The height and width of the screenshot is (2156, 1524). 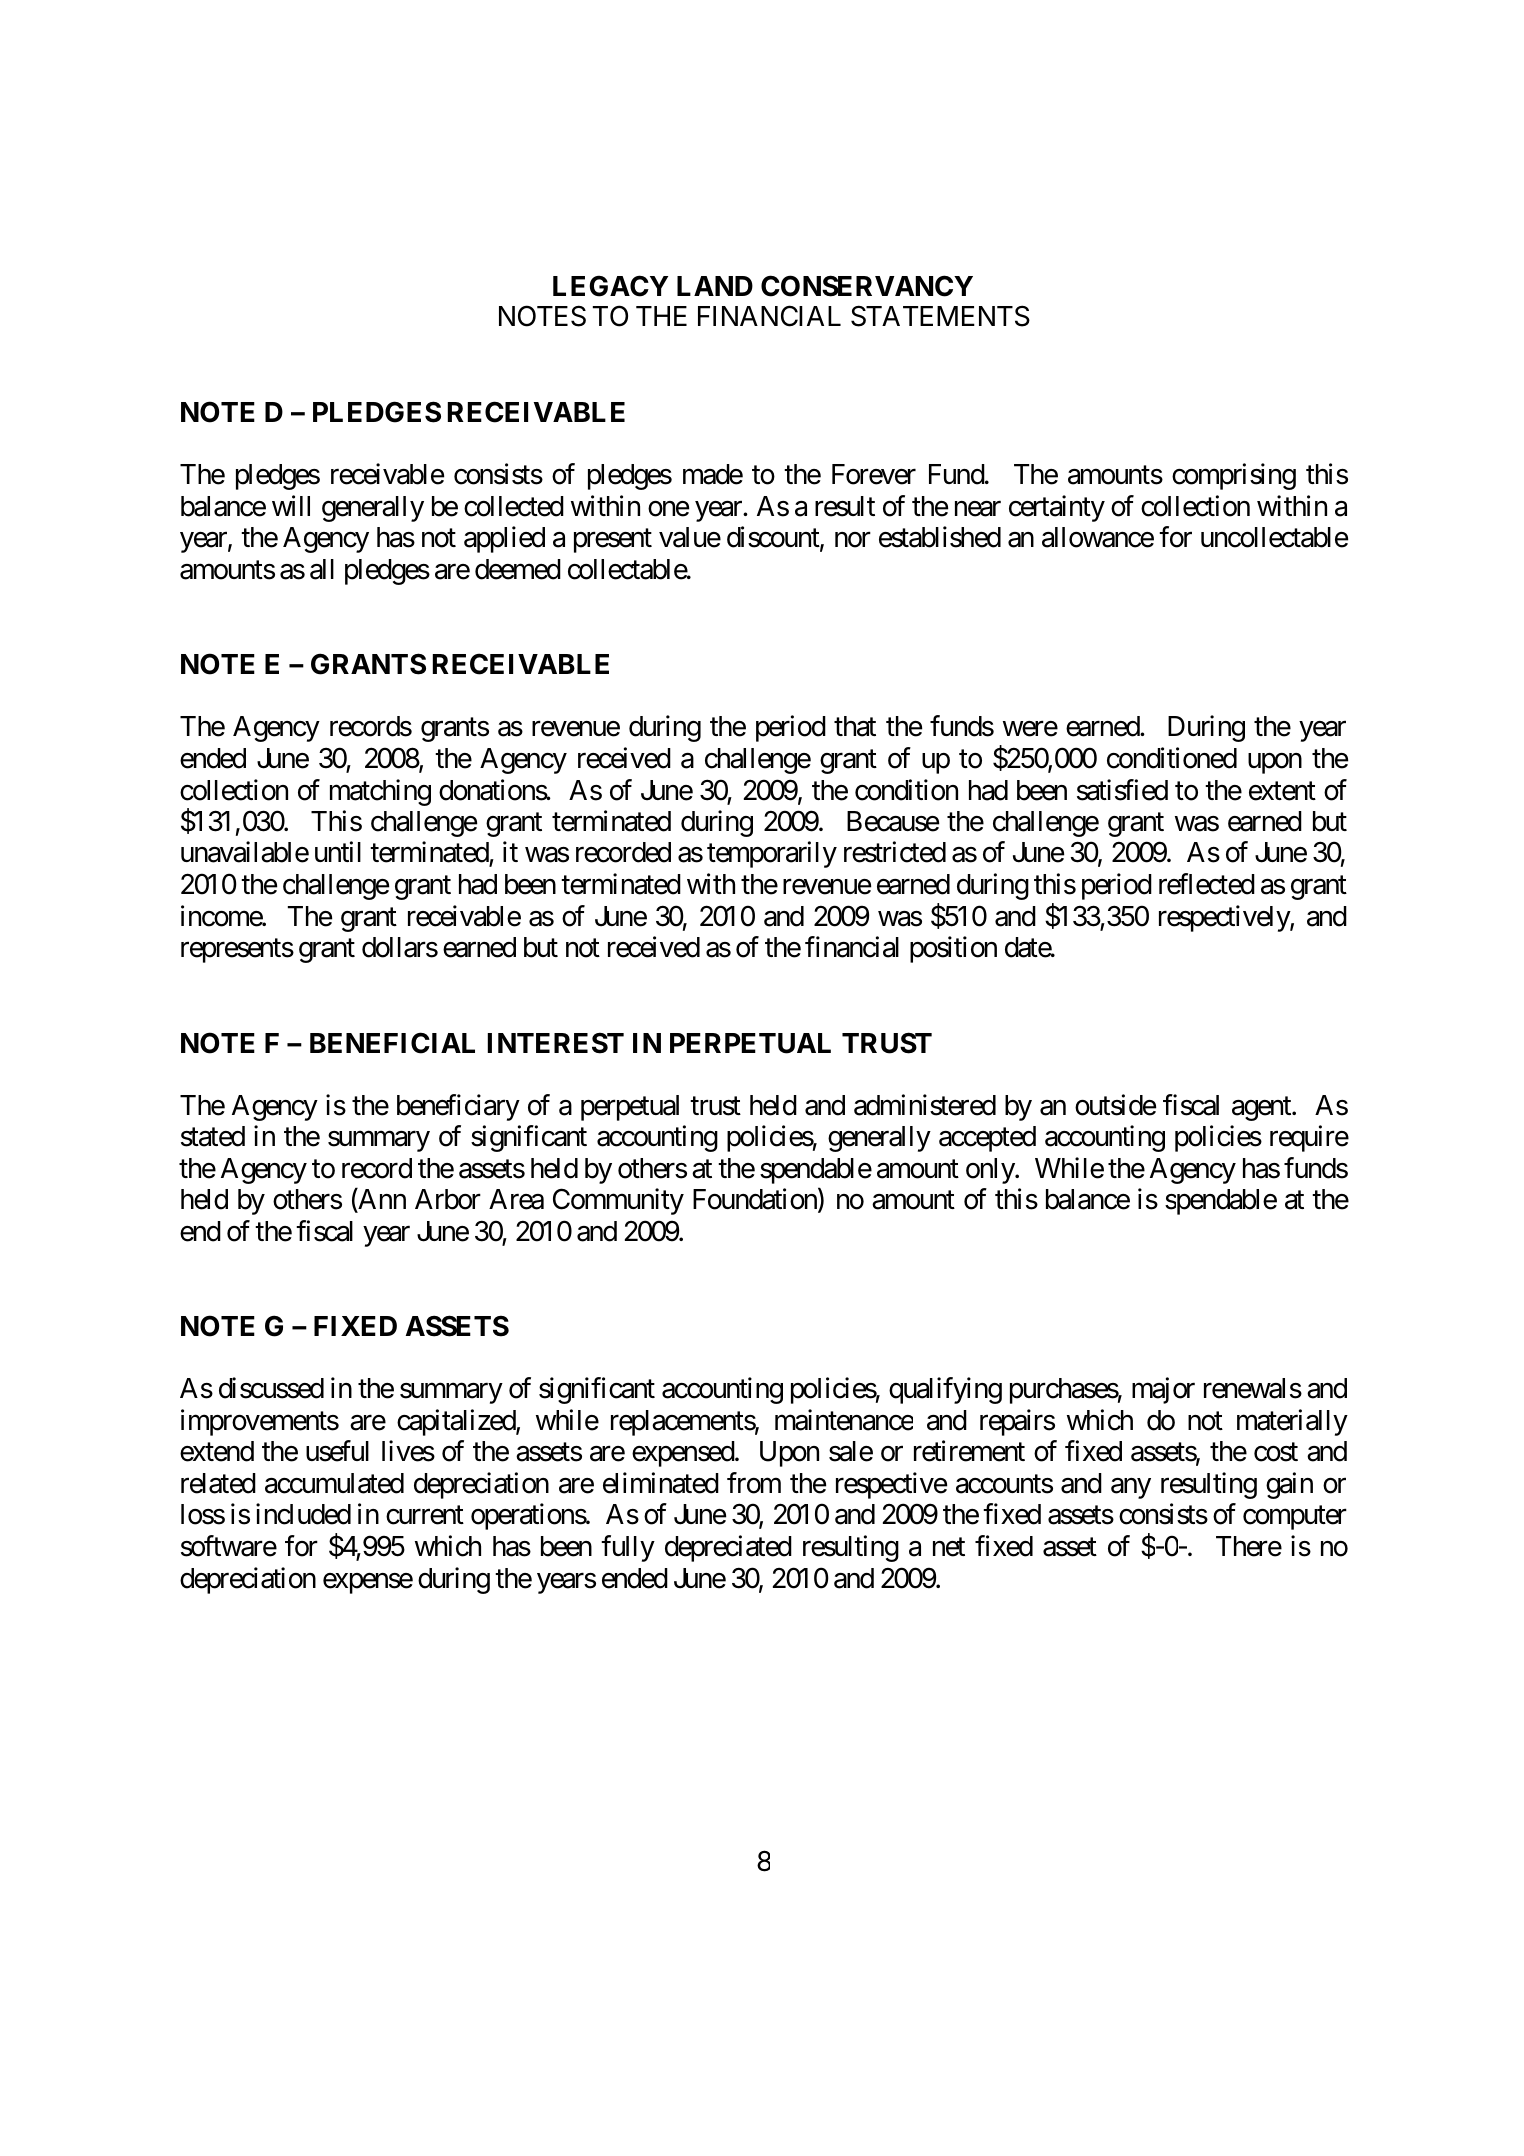 What do you see at coordinates (303, 1514) in the screenshot?
I see `included` at bounding box center [303, 1514].
